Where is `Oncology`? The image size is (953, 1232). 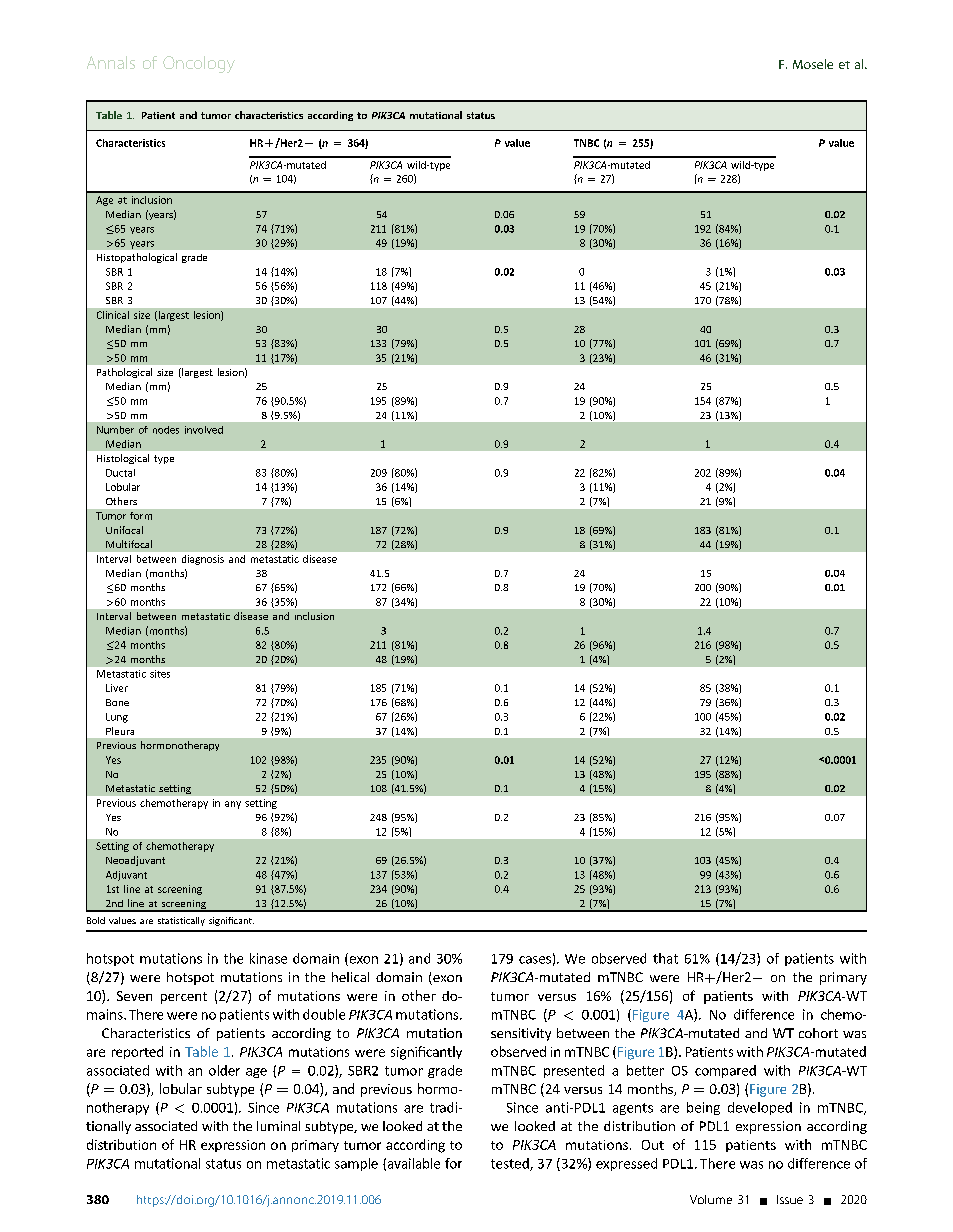
Oncology is located at coordinates (199, 64).
